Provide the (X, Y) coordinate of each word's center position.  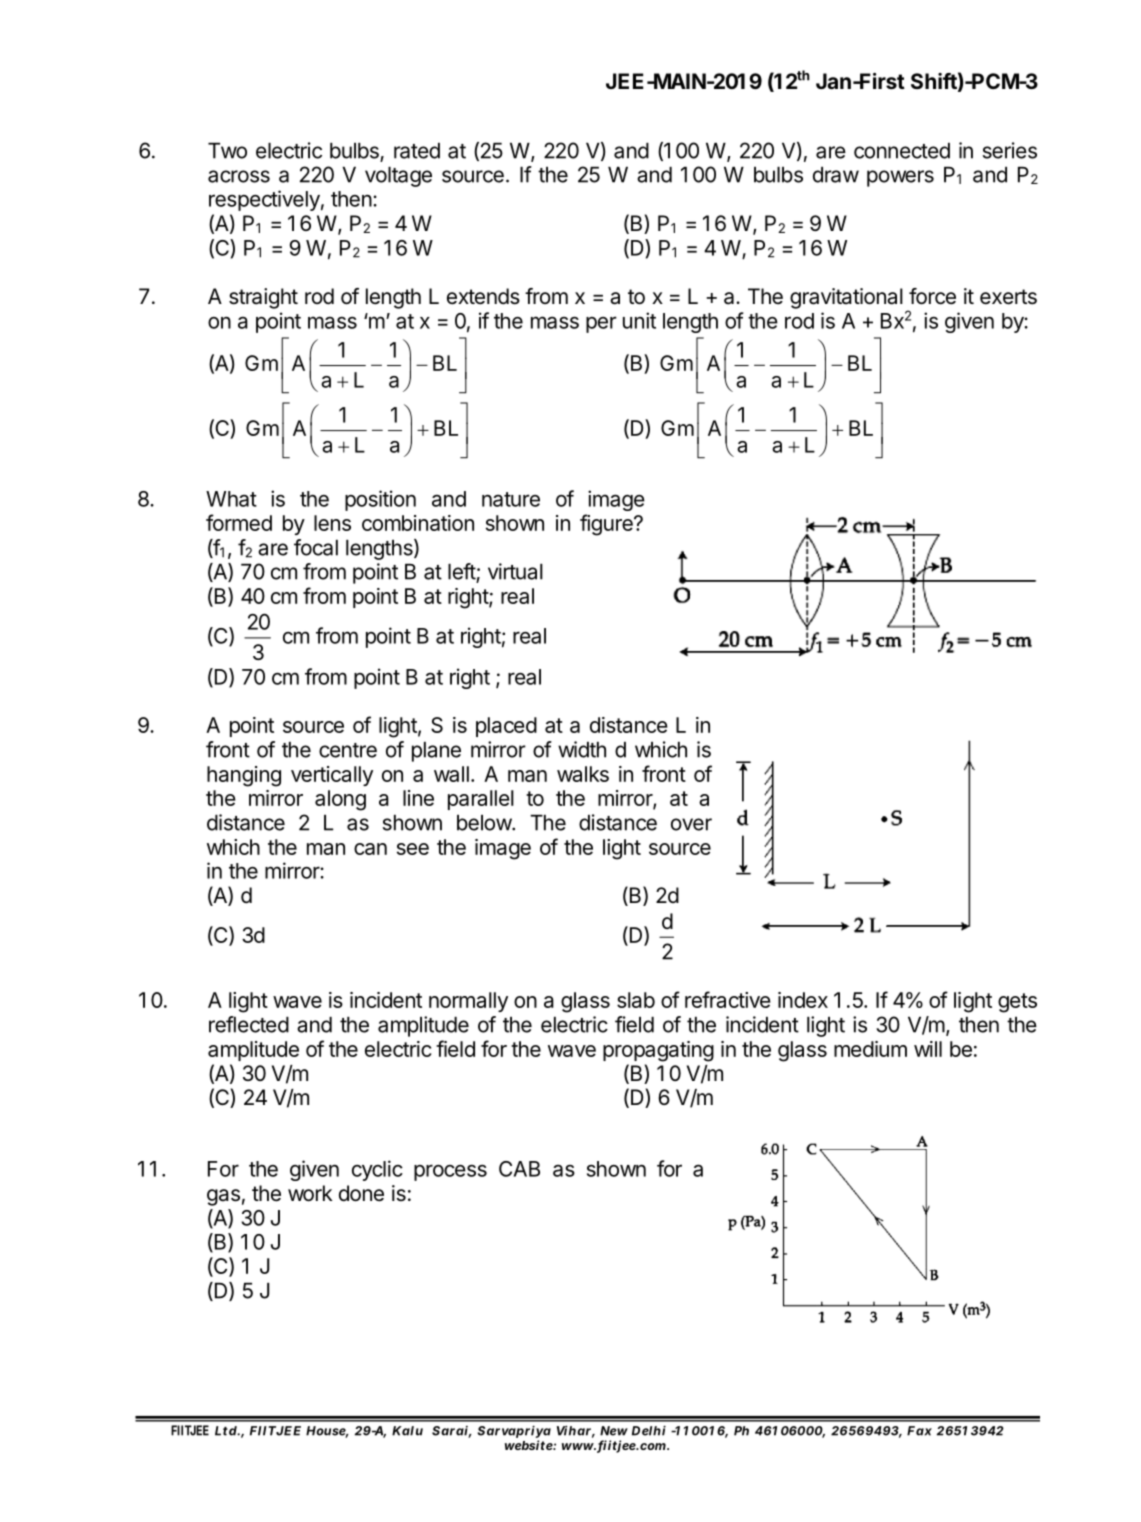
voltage (398, 177)
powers (900, 178)
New (614, 1431)
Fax (919, 1431)
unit (639, 320)
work (310, 1193)
